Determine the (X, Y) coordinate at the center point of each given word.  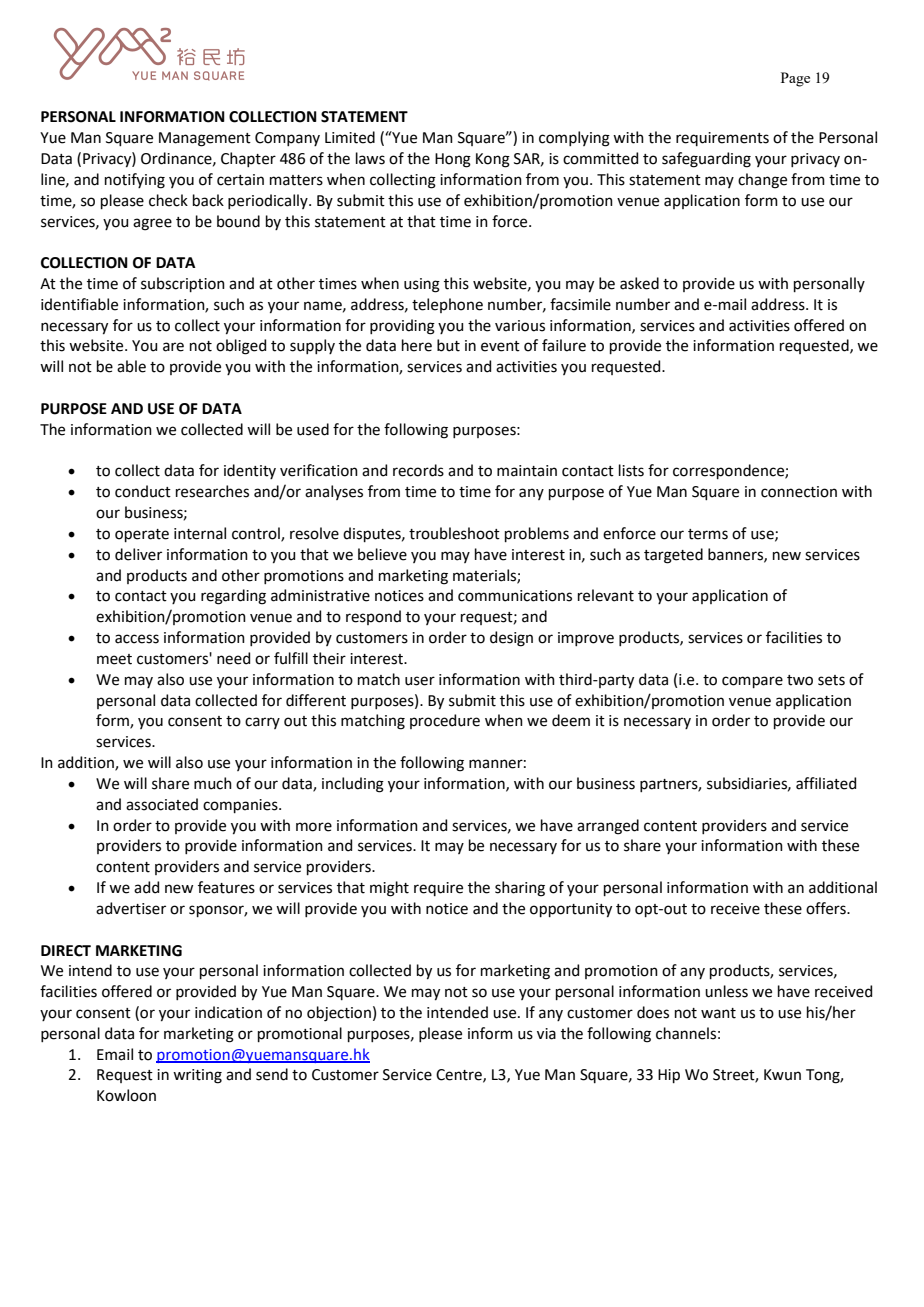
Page (795, 79)
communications (515, 596)
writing (197, 1076)
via (546, 1034)
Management (205, 139)
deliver (138, 554)
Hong (453, 160)
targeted (673, 556)
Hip (669, 1076)
